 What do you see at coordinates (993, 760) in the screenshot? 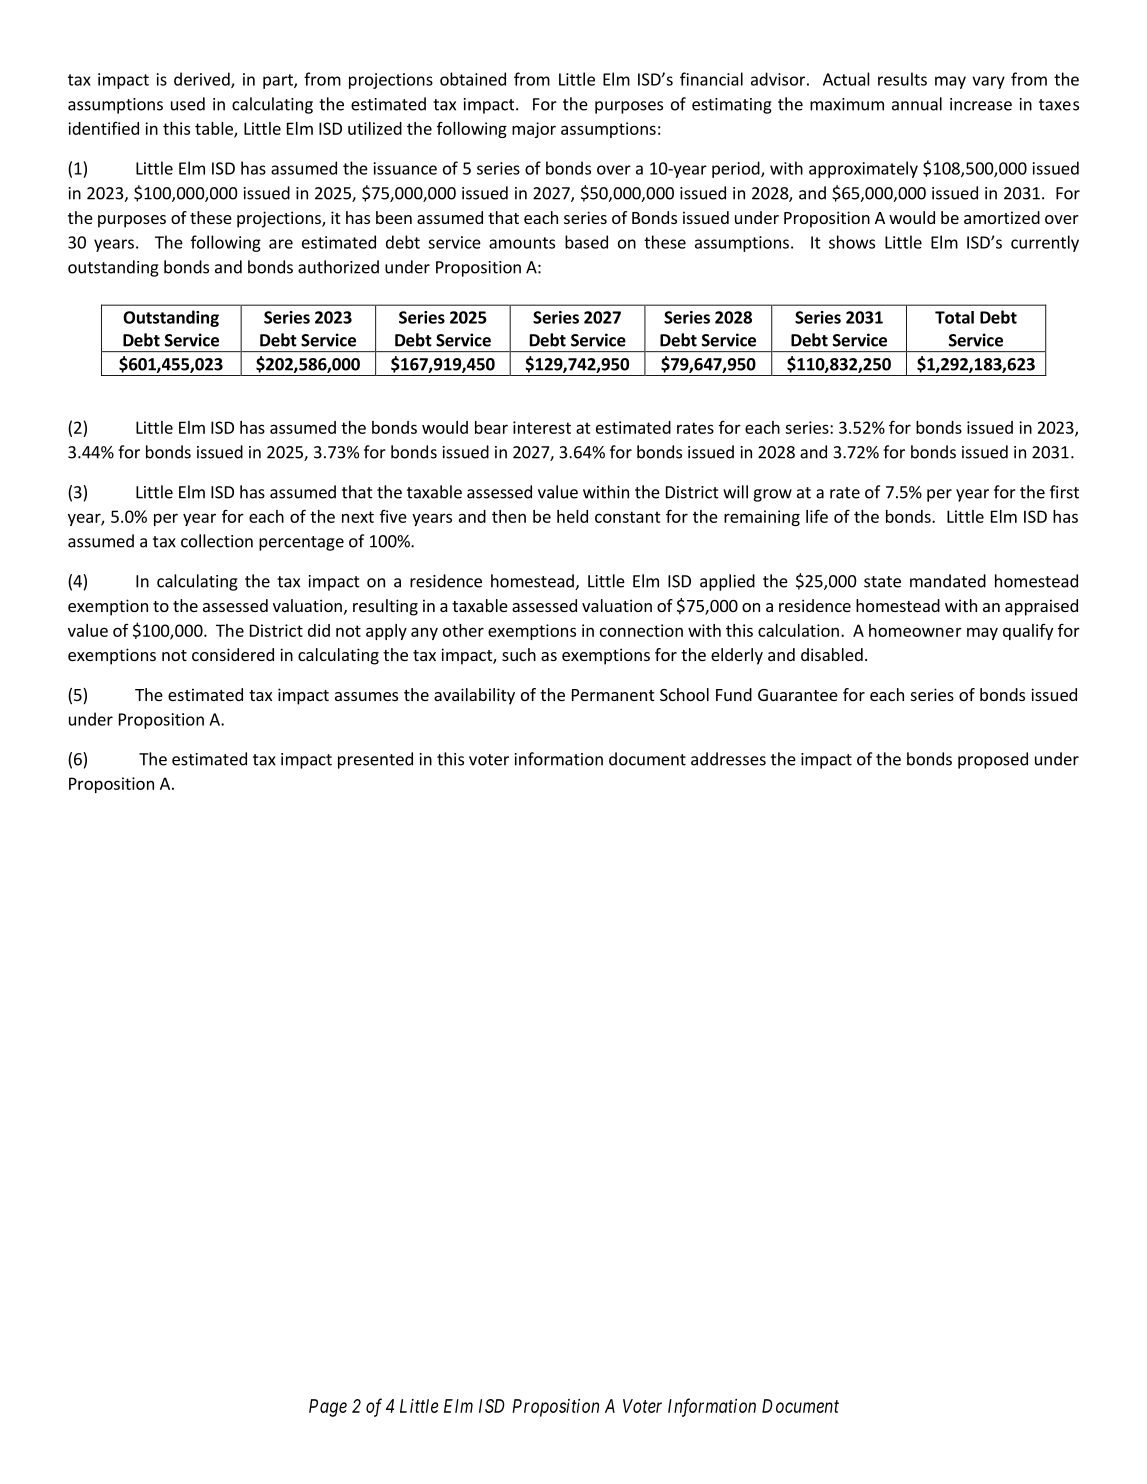
I see `proposed` at bounding box center [993, 760].
